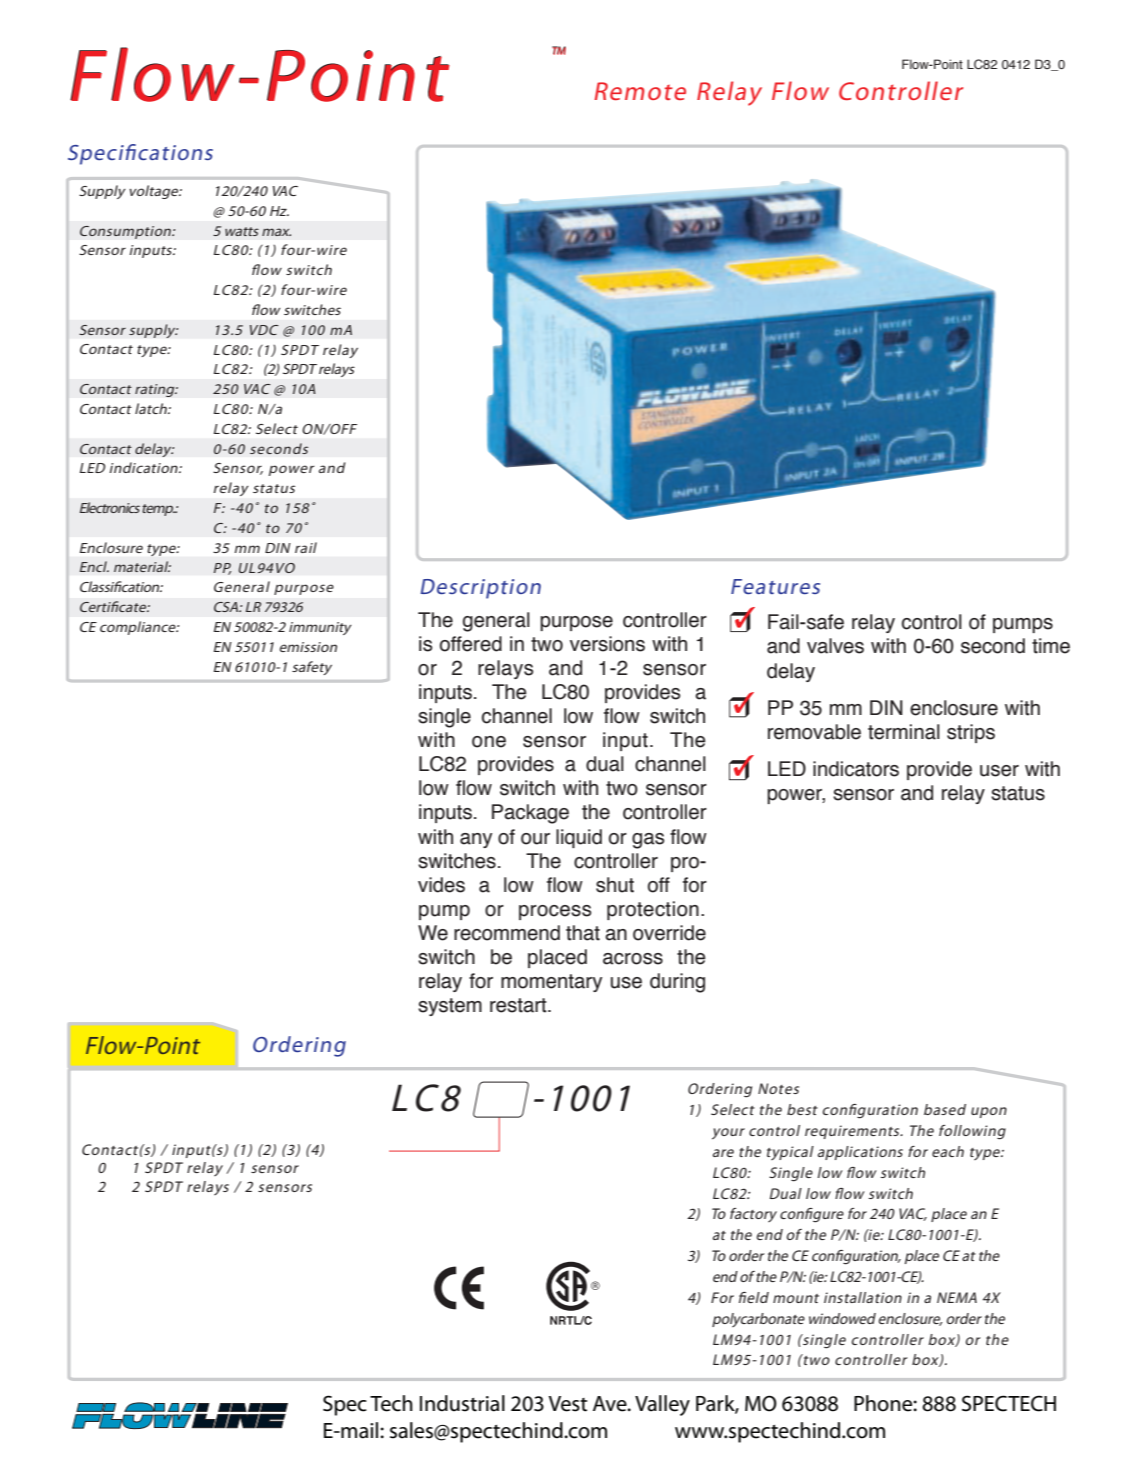 This document has height=1467, width=1134. What do you see at coordinates (662, 1405) in the document?
I see `Valley` at bounding box center [662, 1405].
